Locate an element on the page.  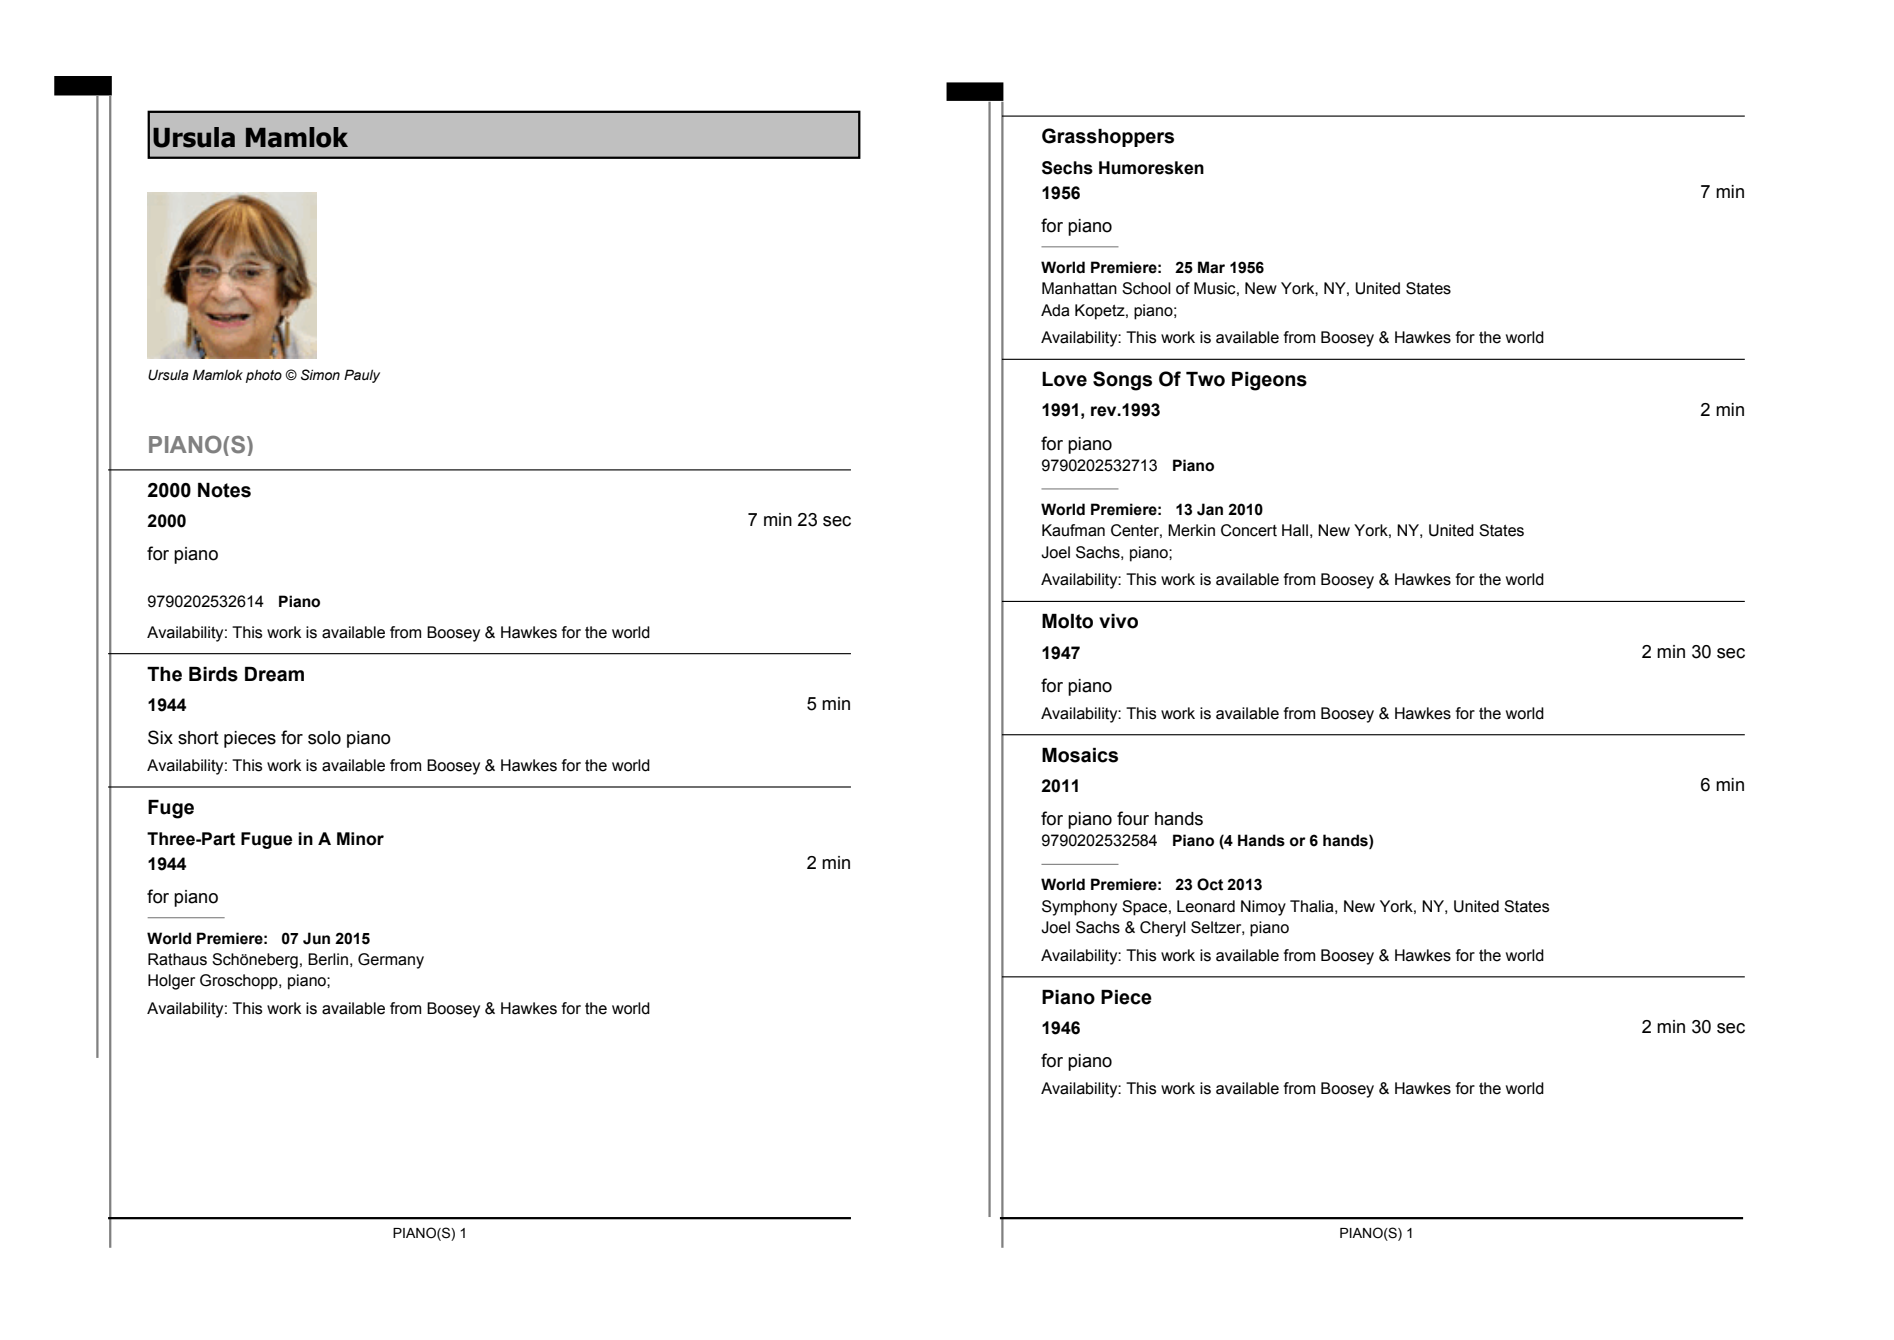
Notes is located at coordinates (224, 490).
